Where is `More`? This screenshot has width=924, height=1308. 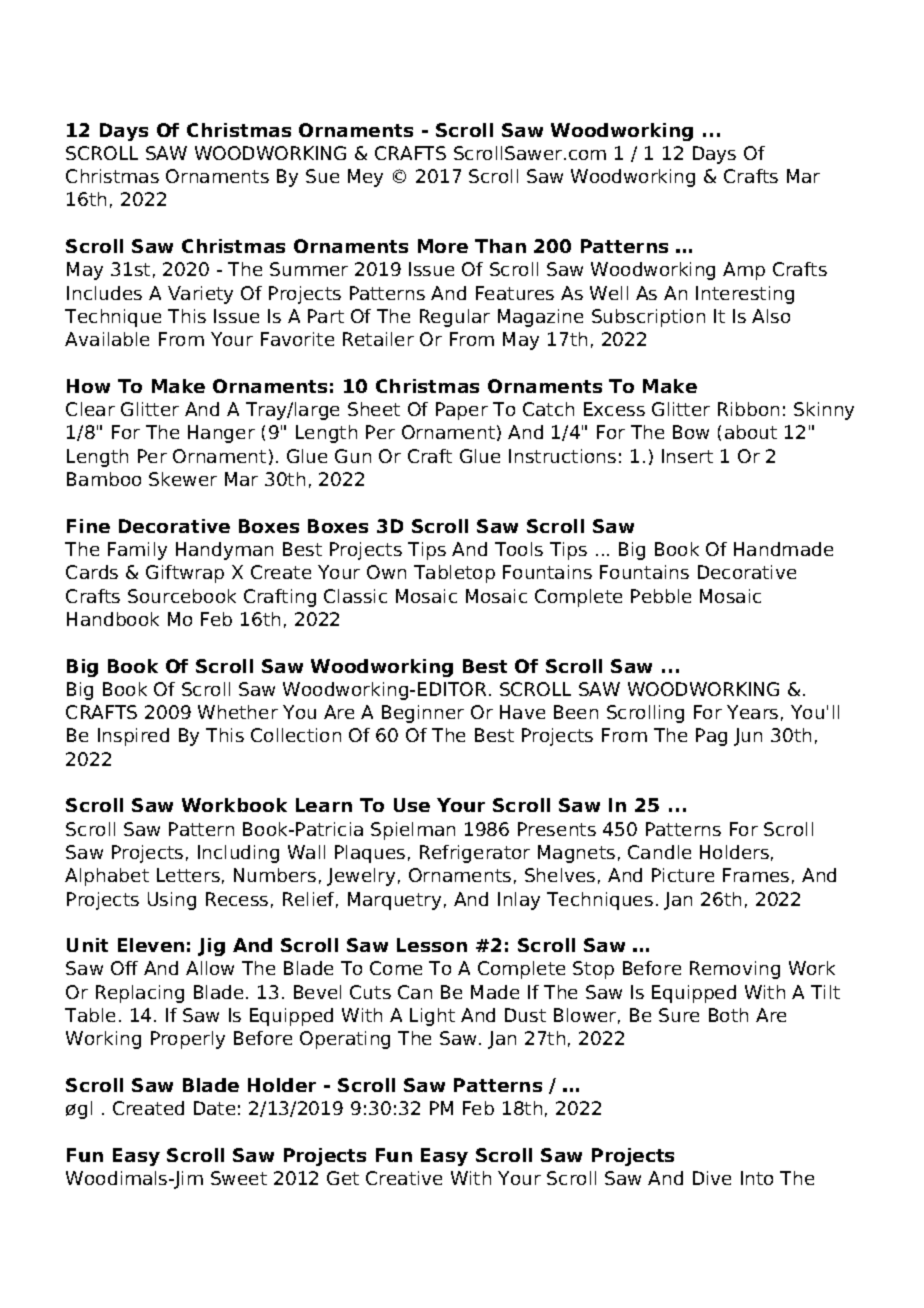 More is located at coordinates (443, 246).
